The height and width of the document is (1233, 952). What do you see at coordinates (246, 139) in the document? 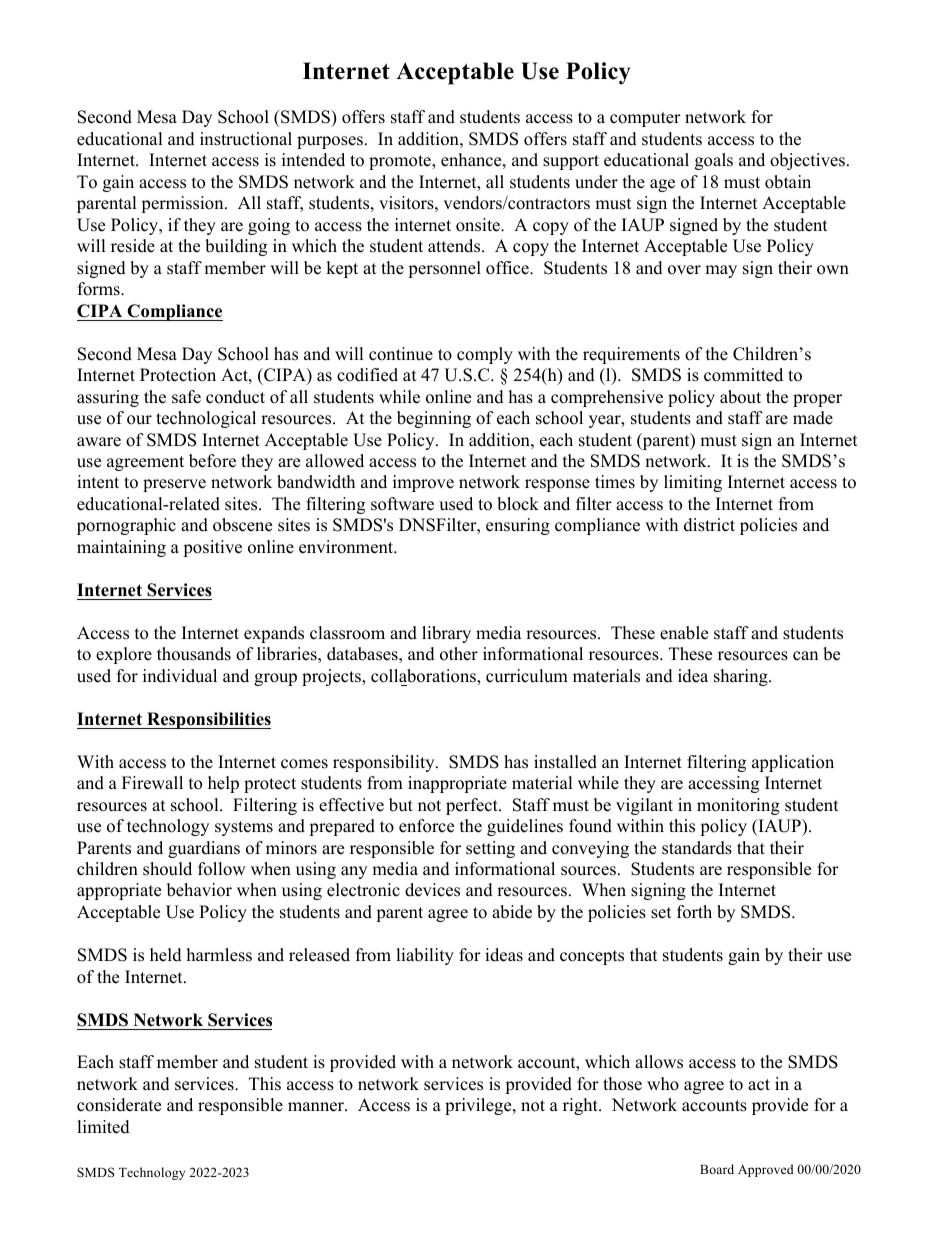
I see `instructional` at bounding box center [246, 139].
